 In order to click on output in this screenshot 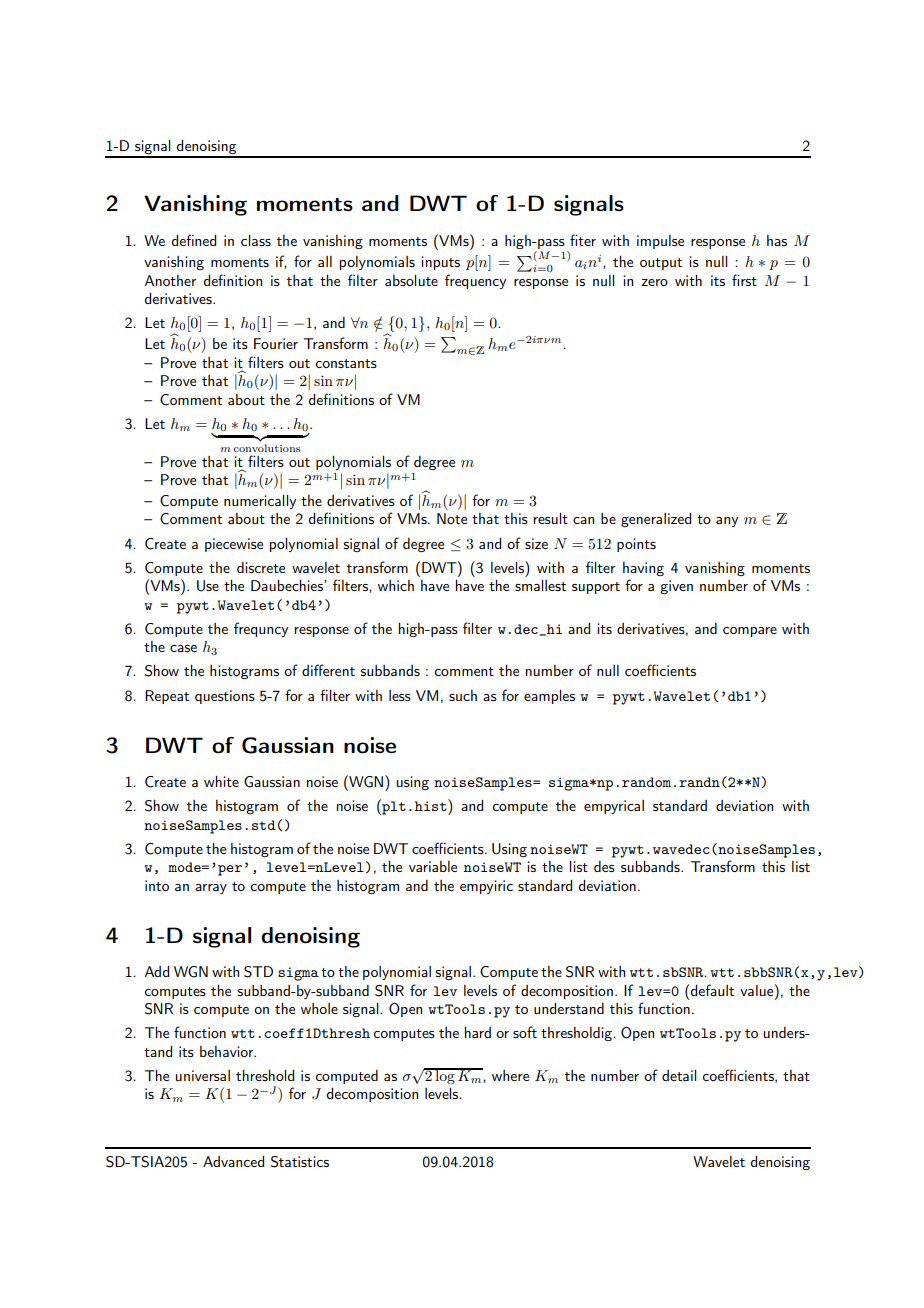, I will do `click(661, 264)`.
